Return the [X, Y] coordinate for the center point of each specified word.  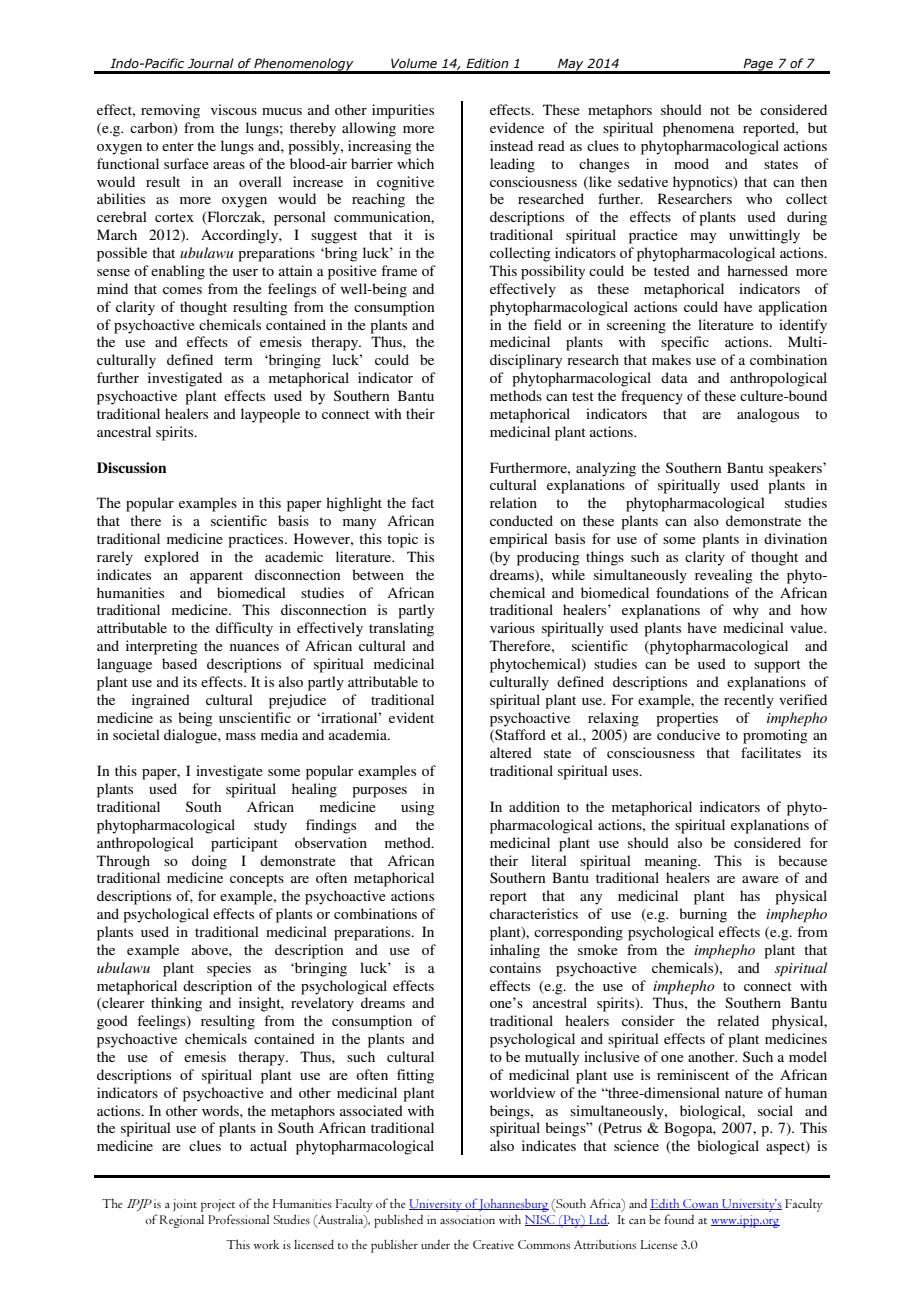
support [777, 666]
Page [758, 65]
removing [170, 111]
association [467, 1220]
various [512, 627]
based [179, 663]
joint [185, 1205]
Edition [487, 63]
